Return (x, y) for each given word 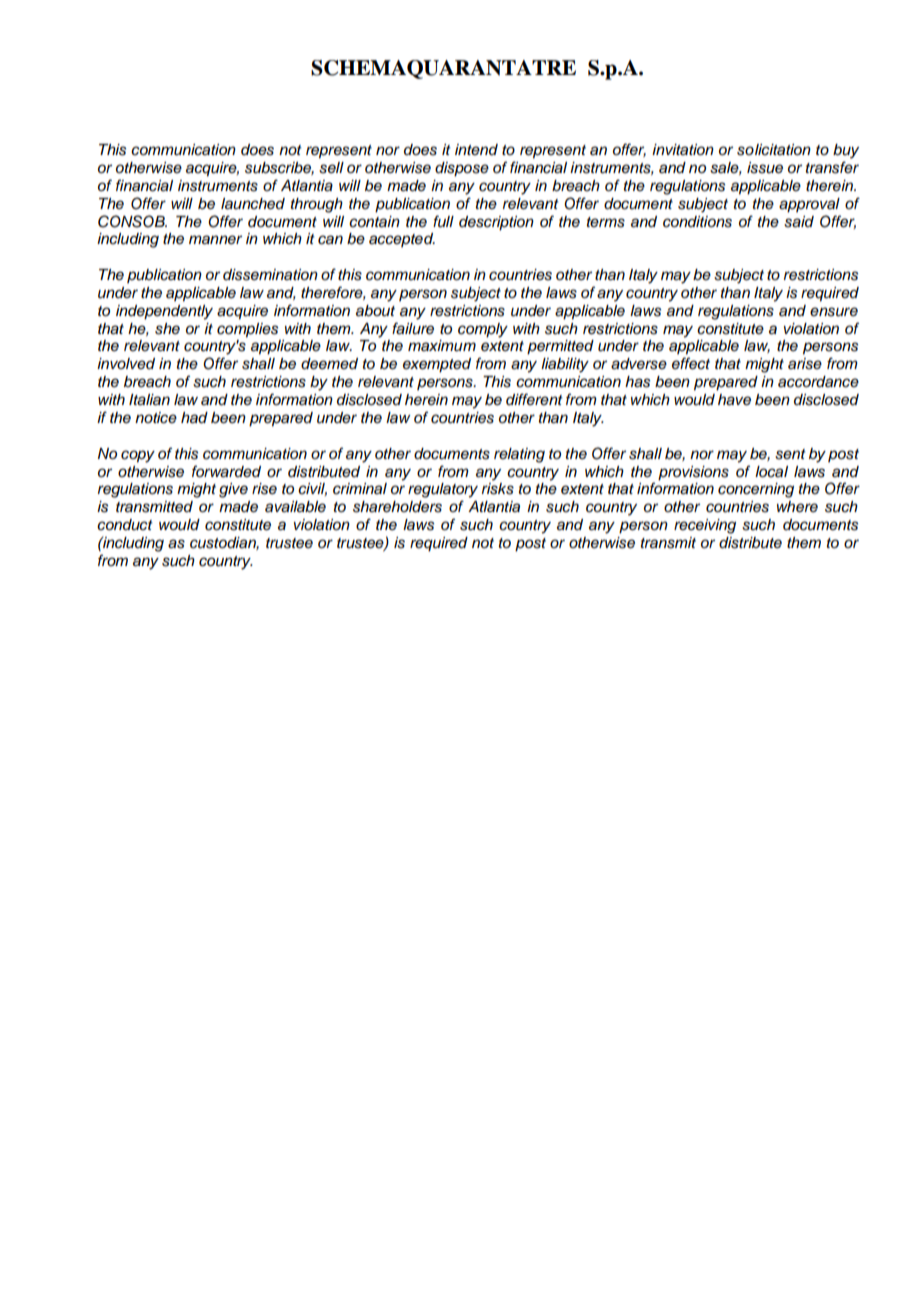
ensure (834, 312)
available (295, 507)
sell (331, 168)
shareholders (397, 507)
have (734, 400)
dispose (462, 169)
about (375, 311)
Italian (149, 400)
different (534, 399)
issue (765, 168)
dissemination (270, 275)
